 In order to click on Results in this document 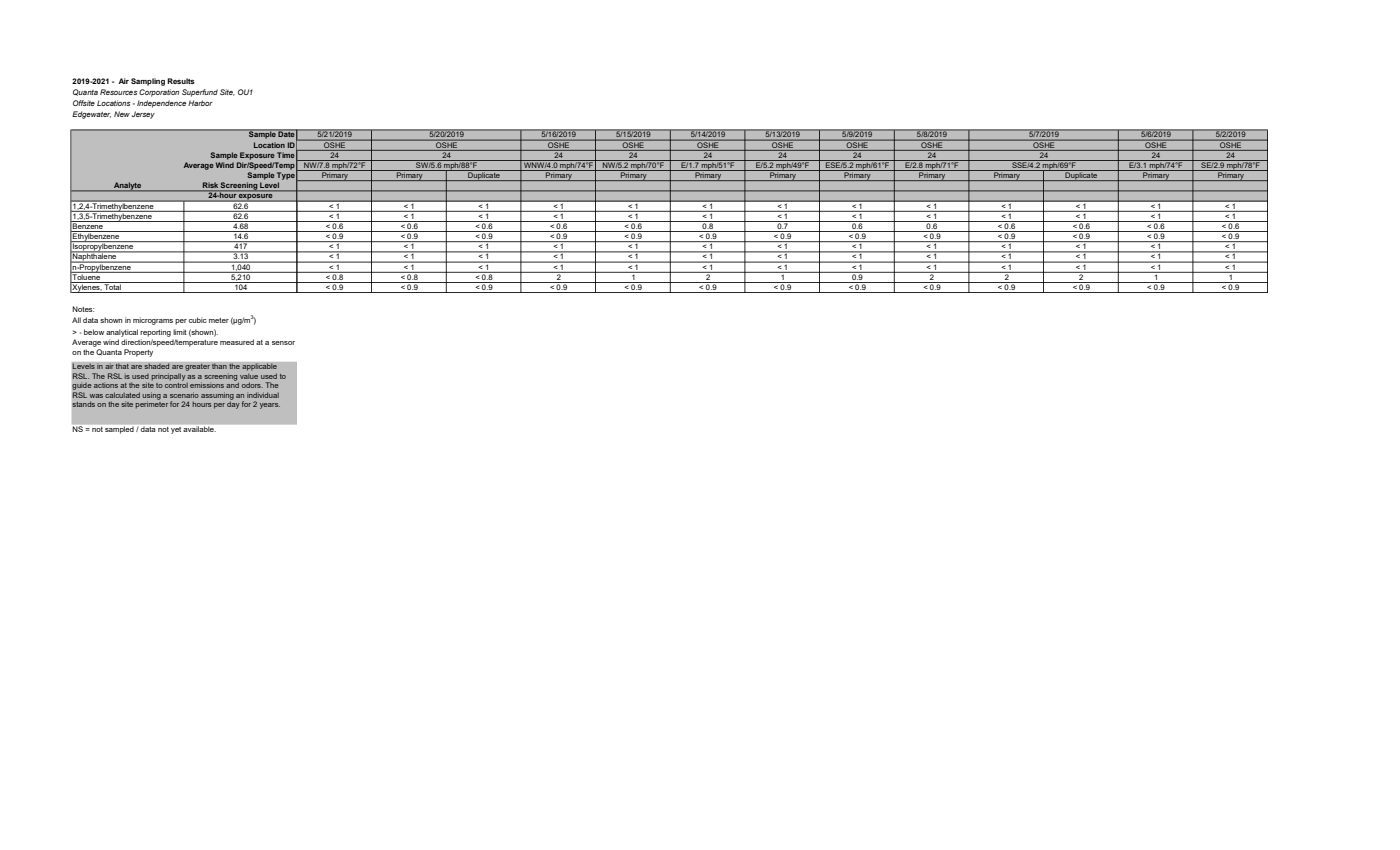, I will do `click(181, 81)`.
